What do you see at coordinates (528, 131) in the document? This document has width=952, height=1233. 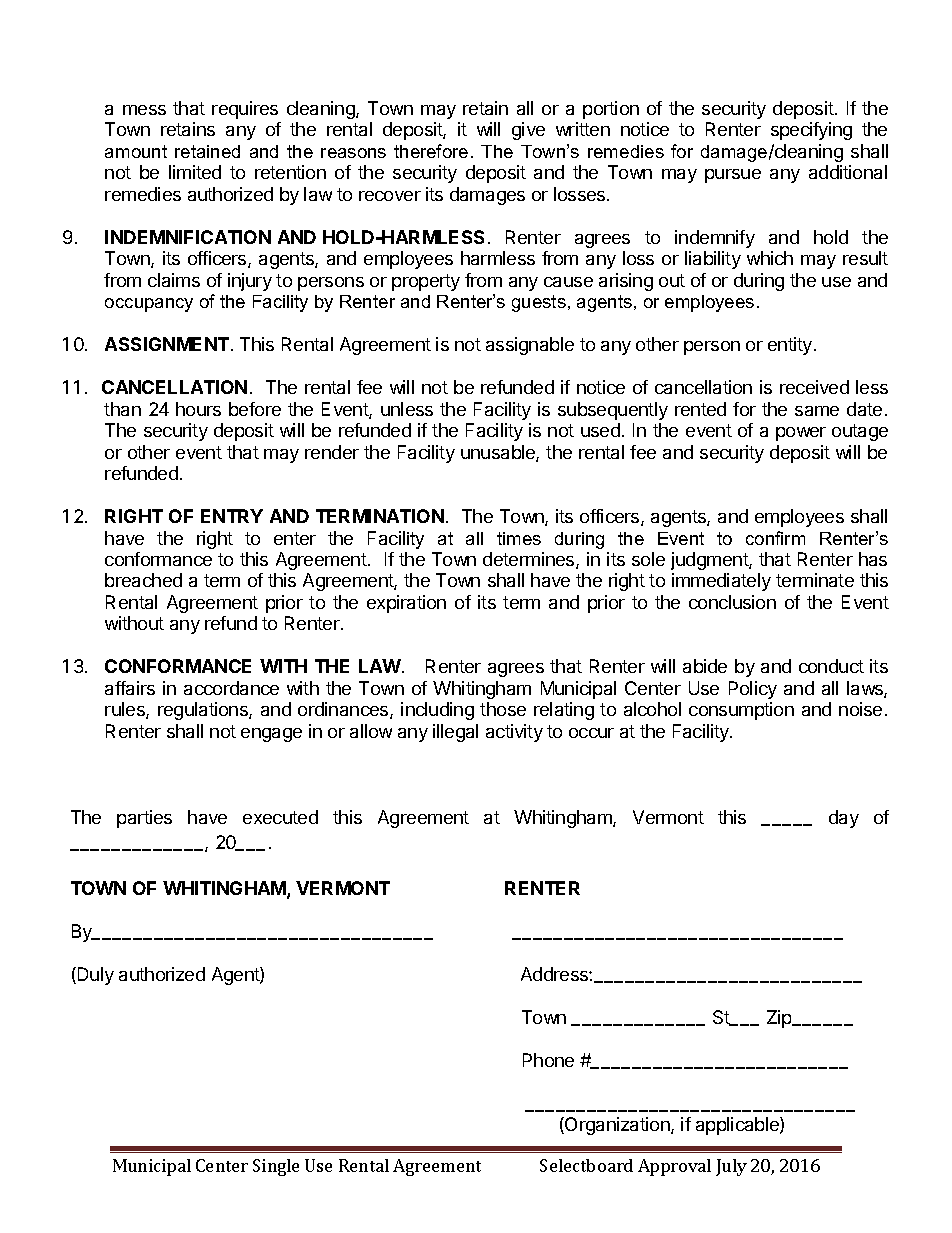 I see `give` at bounding box center [528, 131].
